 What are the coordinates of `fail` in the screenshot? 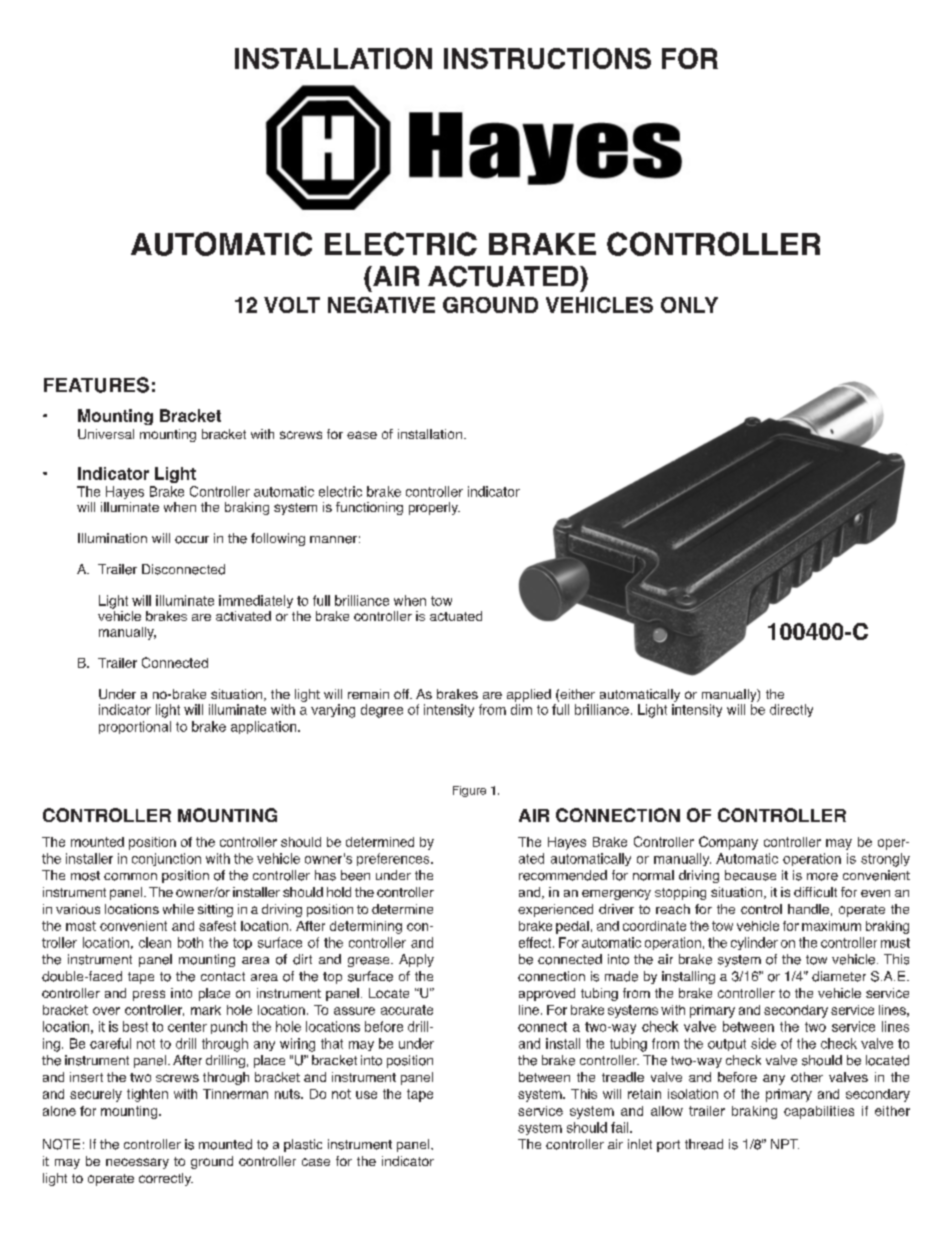 It's located at (621, 1127).
